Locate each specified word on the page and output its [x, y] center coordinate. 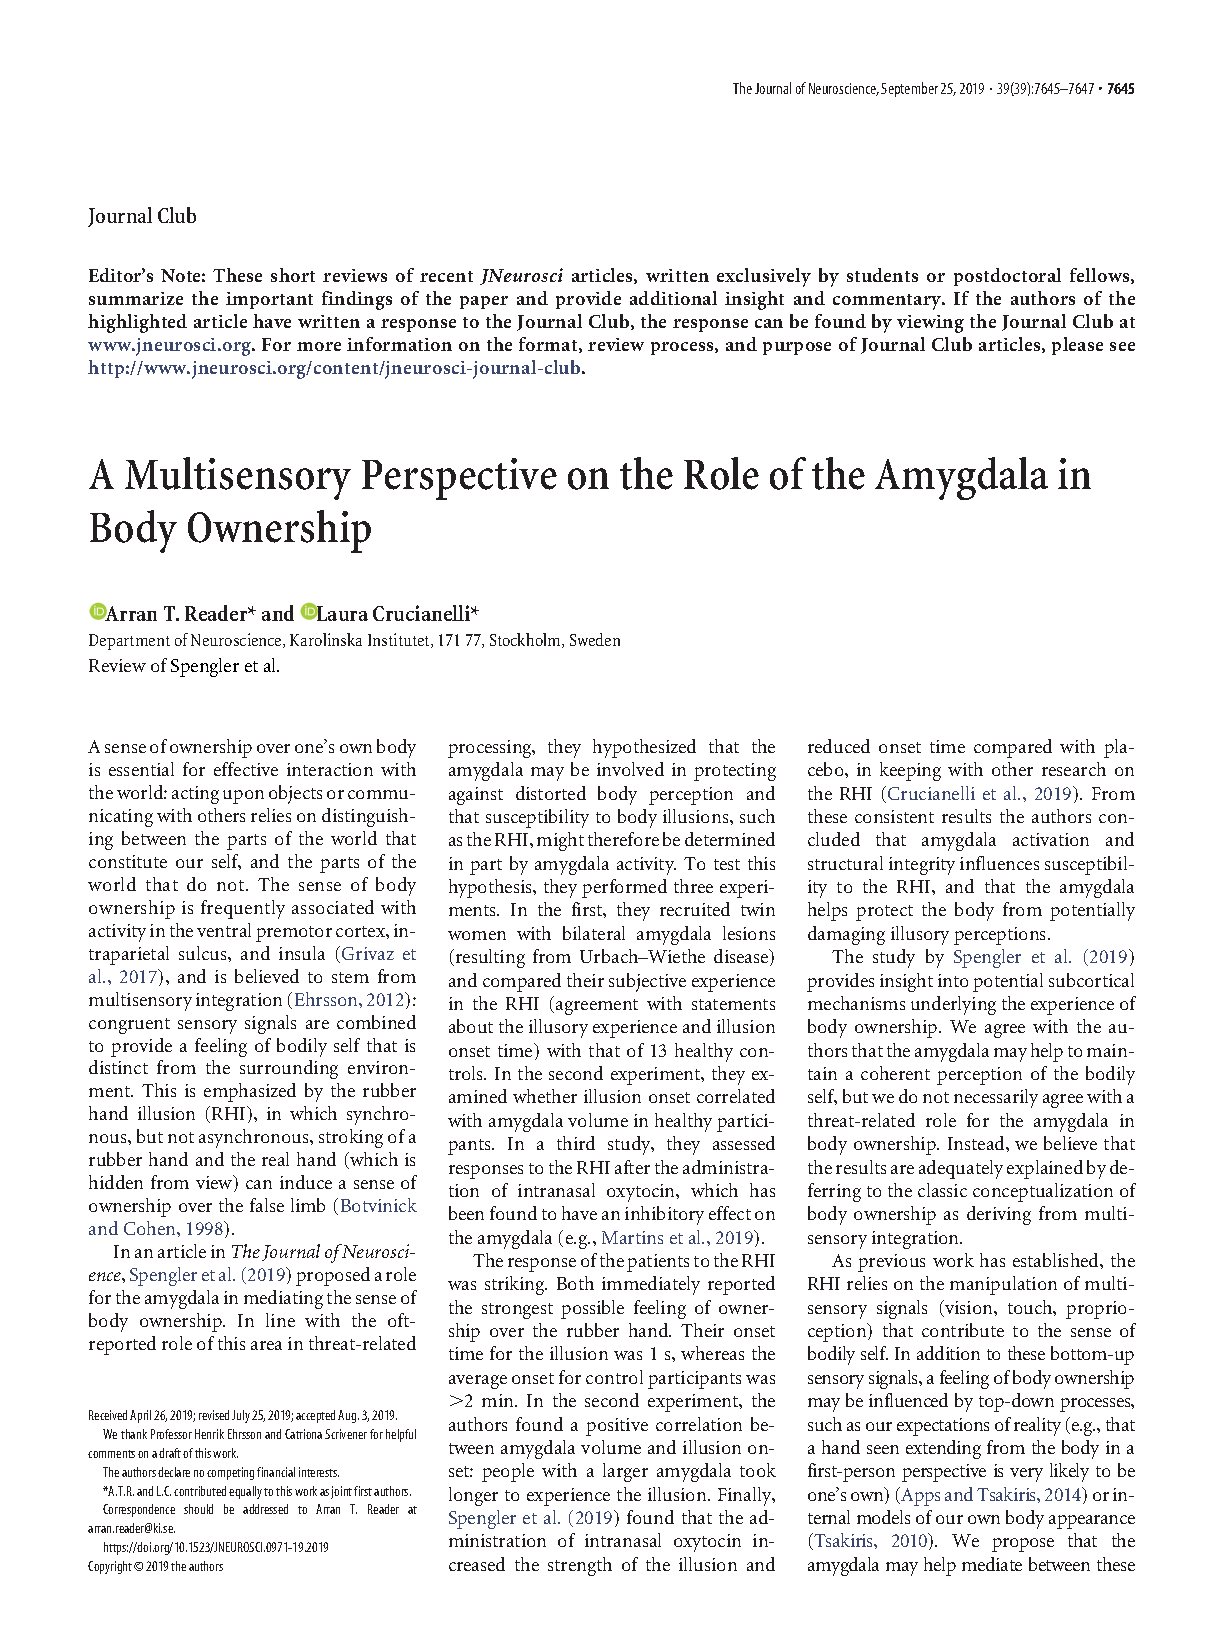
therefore [623, 839]
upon [243, 797]
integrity [922, 866]
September [909, 89]
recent [446, 276]
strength [580, 1566]
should [198, 1509]
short [293, 275]
